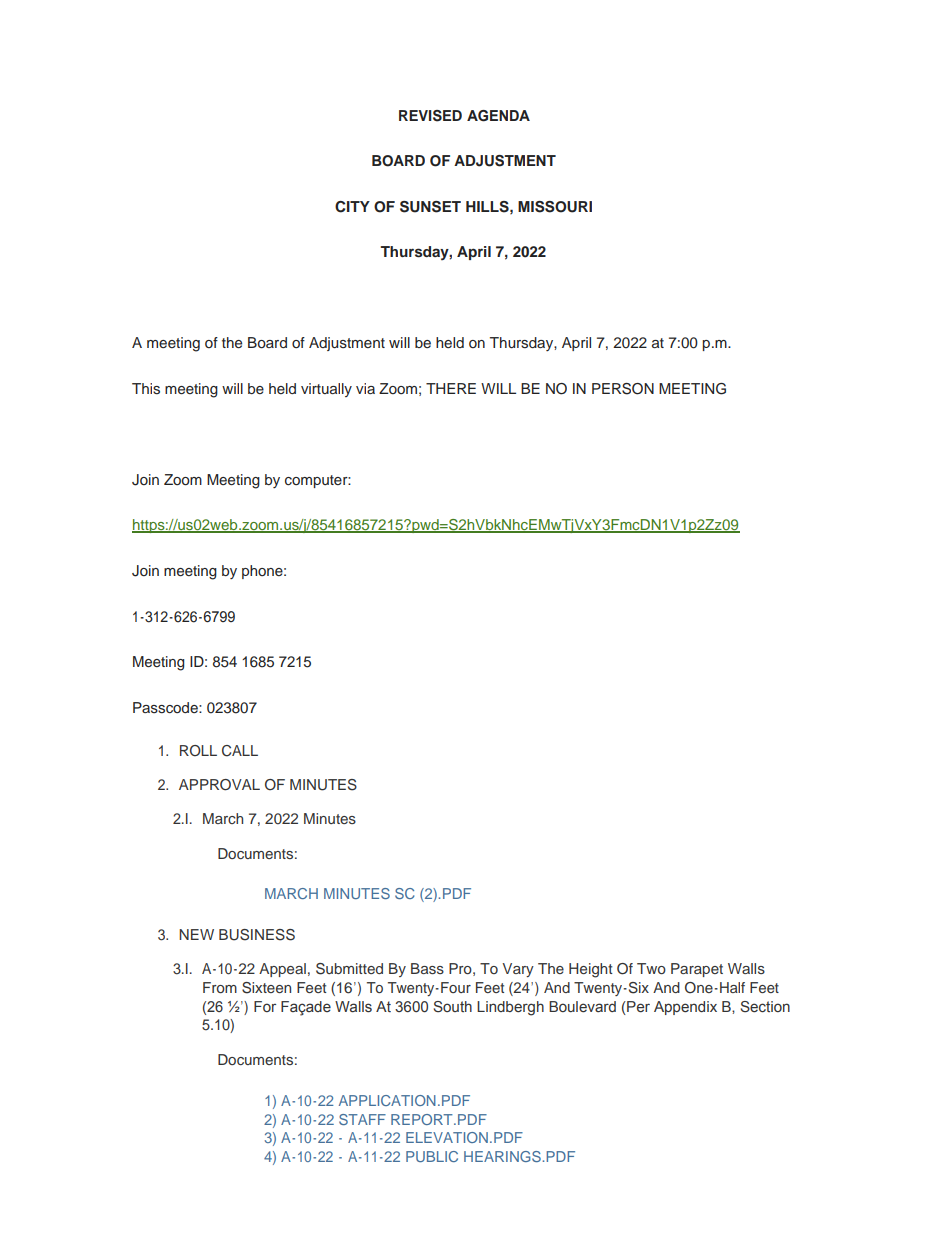 The image size is (952, 1233). I want to click on THERE, so click(451, 388).
